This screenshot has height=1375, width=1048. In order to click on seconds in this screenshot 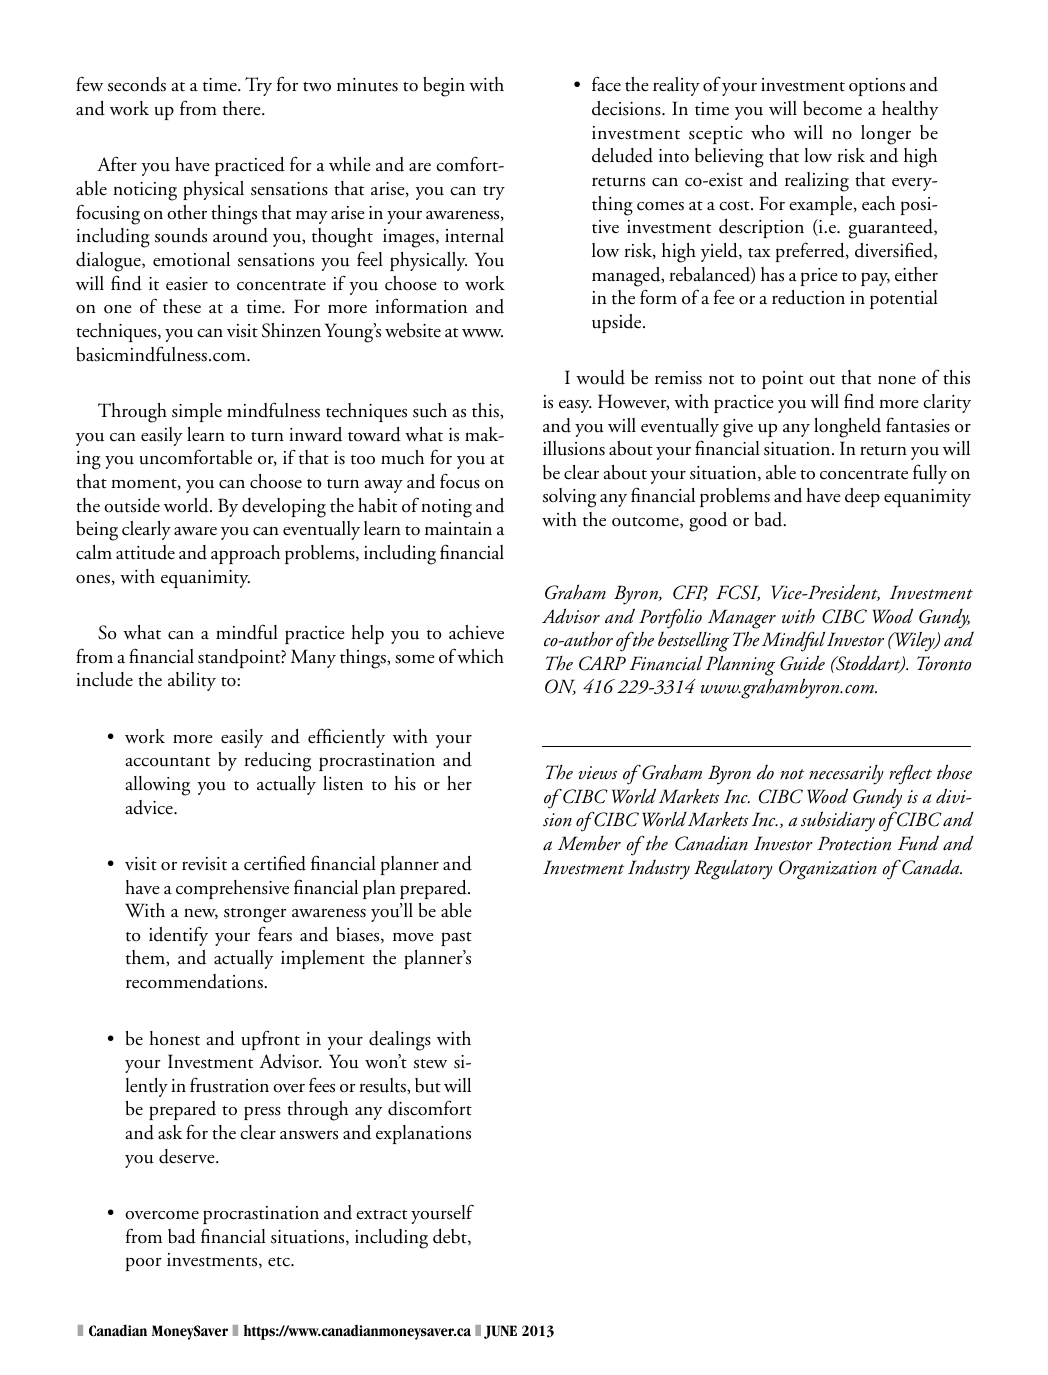, I will do `click(137, 84)`.
